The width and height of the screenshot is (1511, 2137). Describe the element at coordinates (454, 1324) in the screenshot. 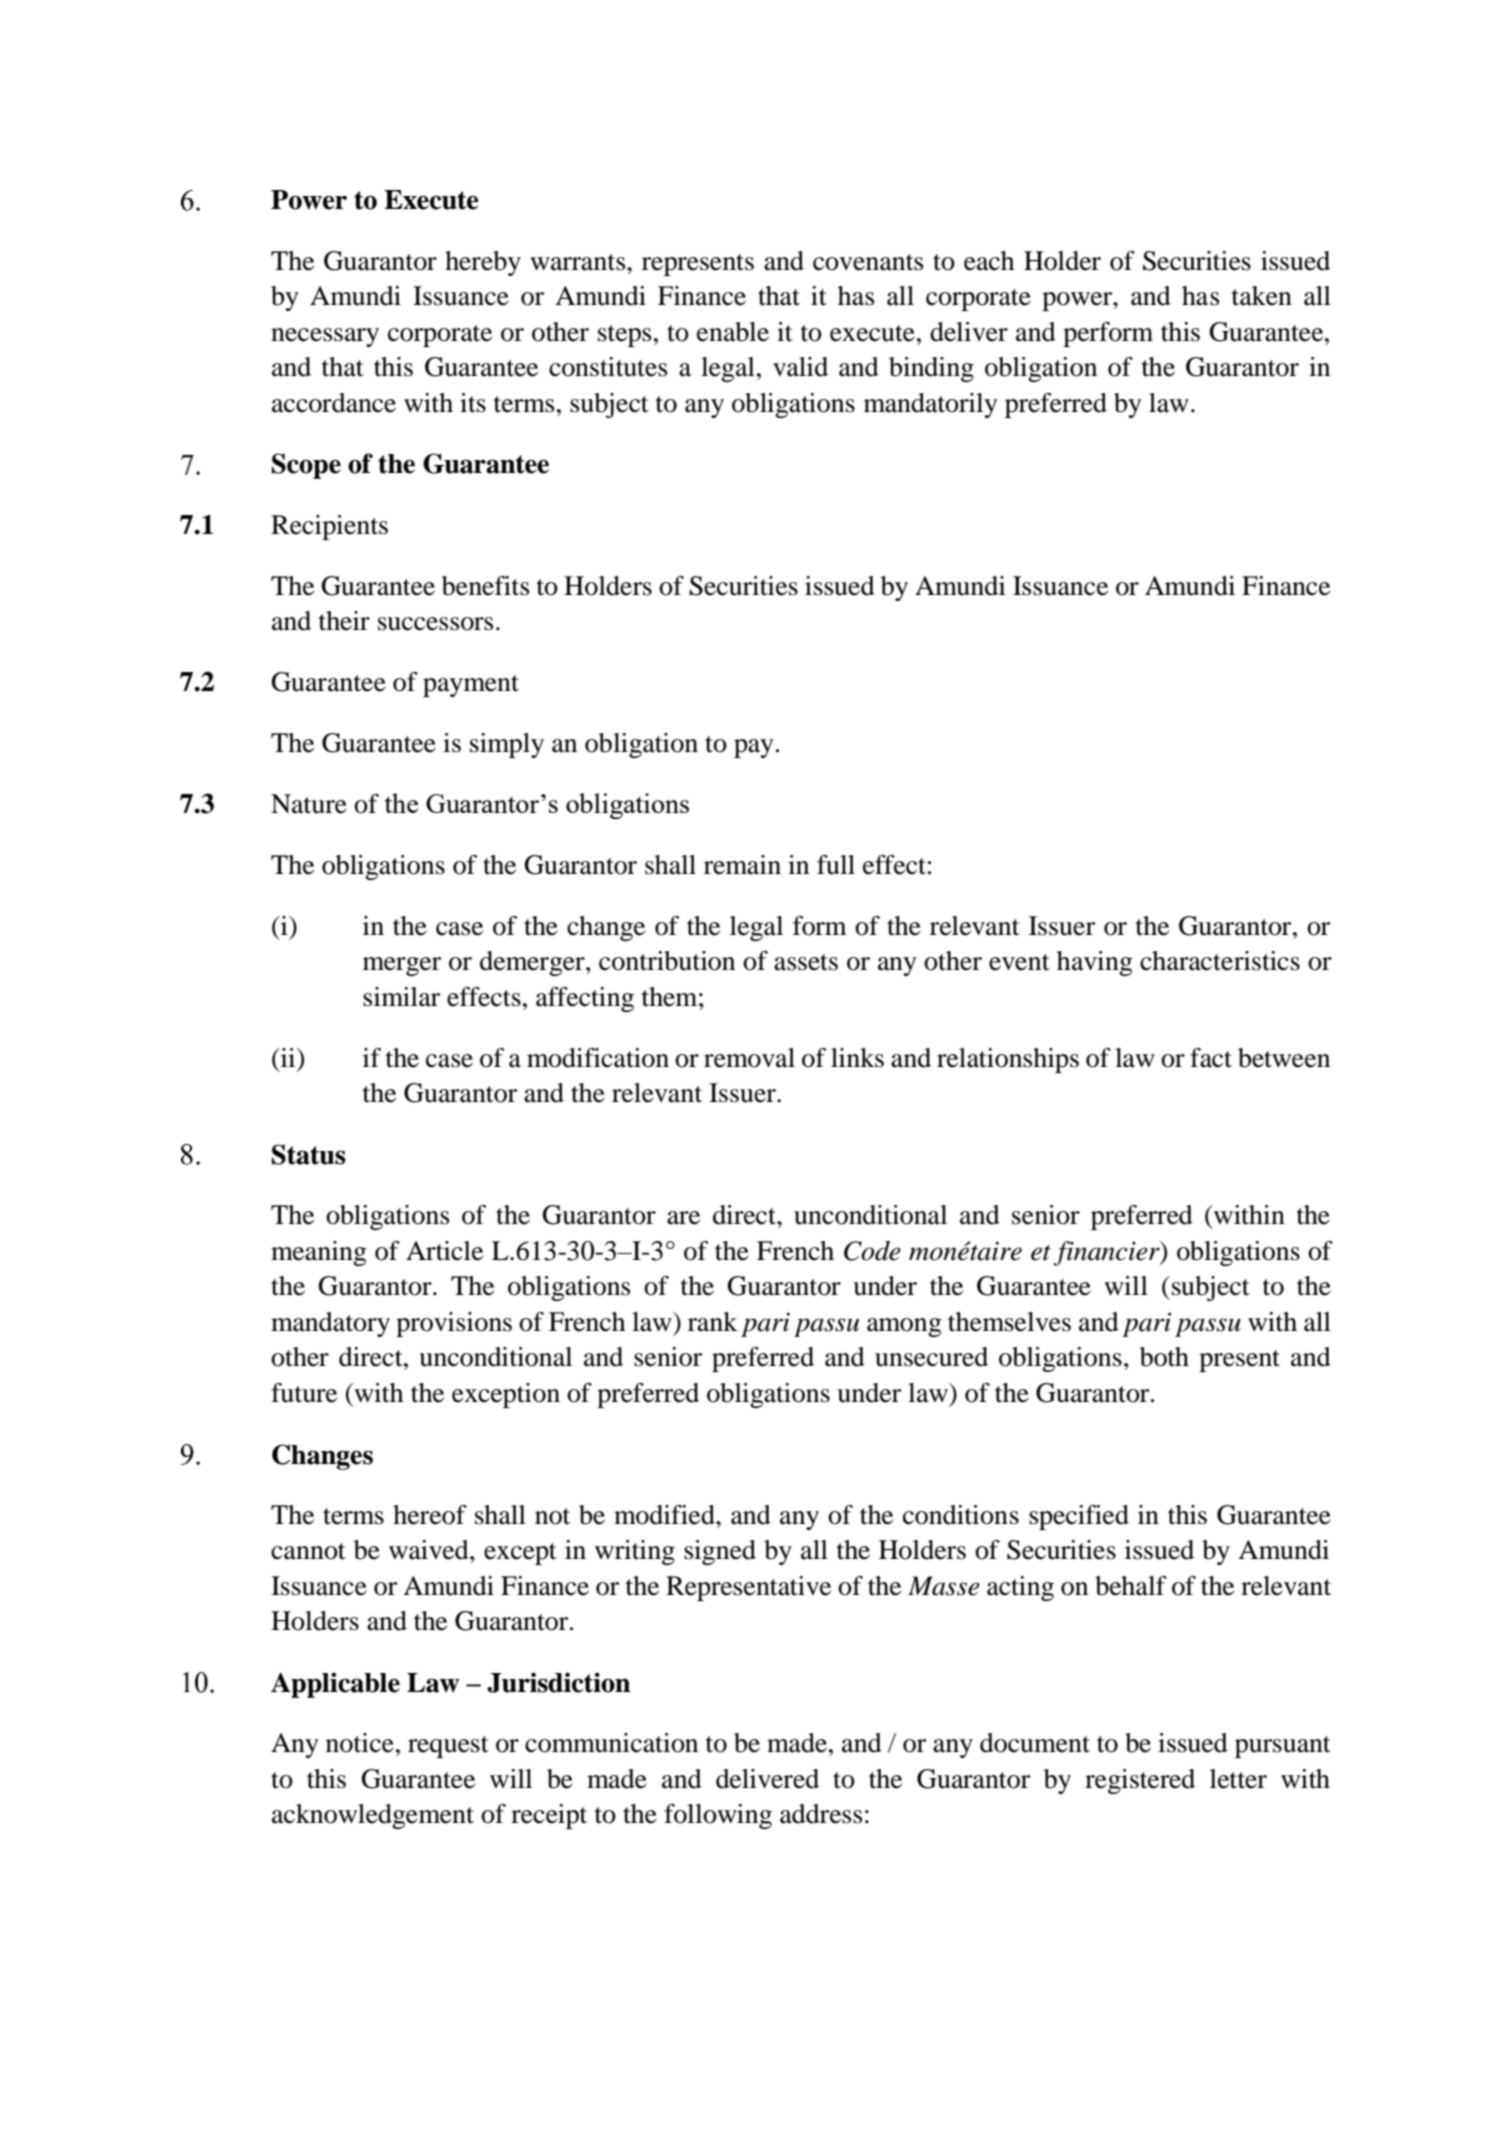

I see `provisions` at that location.
